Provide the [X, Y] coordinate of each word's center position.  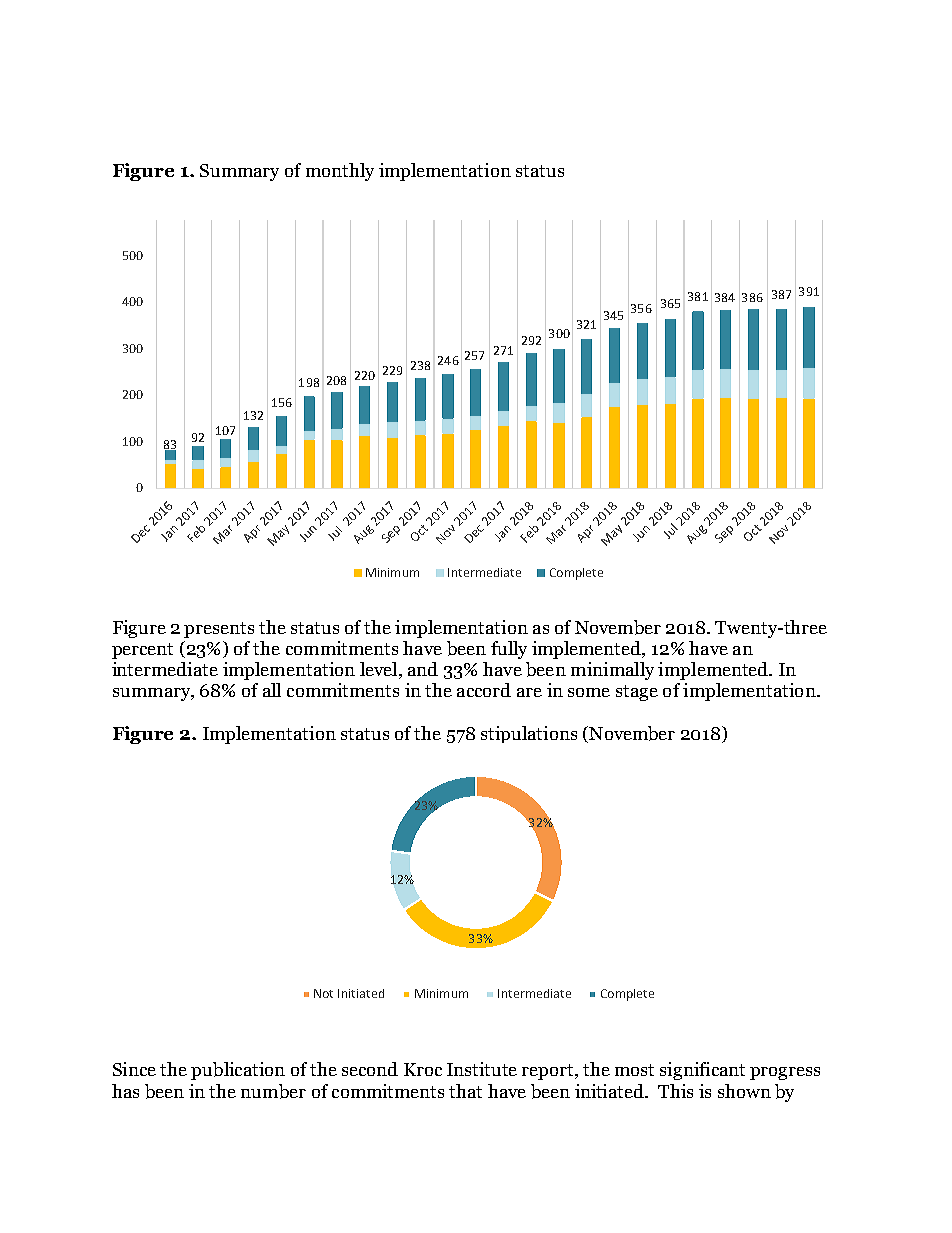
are [529, 692]
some [589, 692]
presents [219, 630]
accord [484, 690]
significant [702, 1071]
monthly [340, 172]
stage [637, 693]
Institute [482, 1069]
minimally [612, 671]
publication [238, 1071]
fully [509, 650]
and [423, 669]
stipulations [529, 734]
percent [142, 651]
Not [323, 993]
